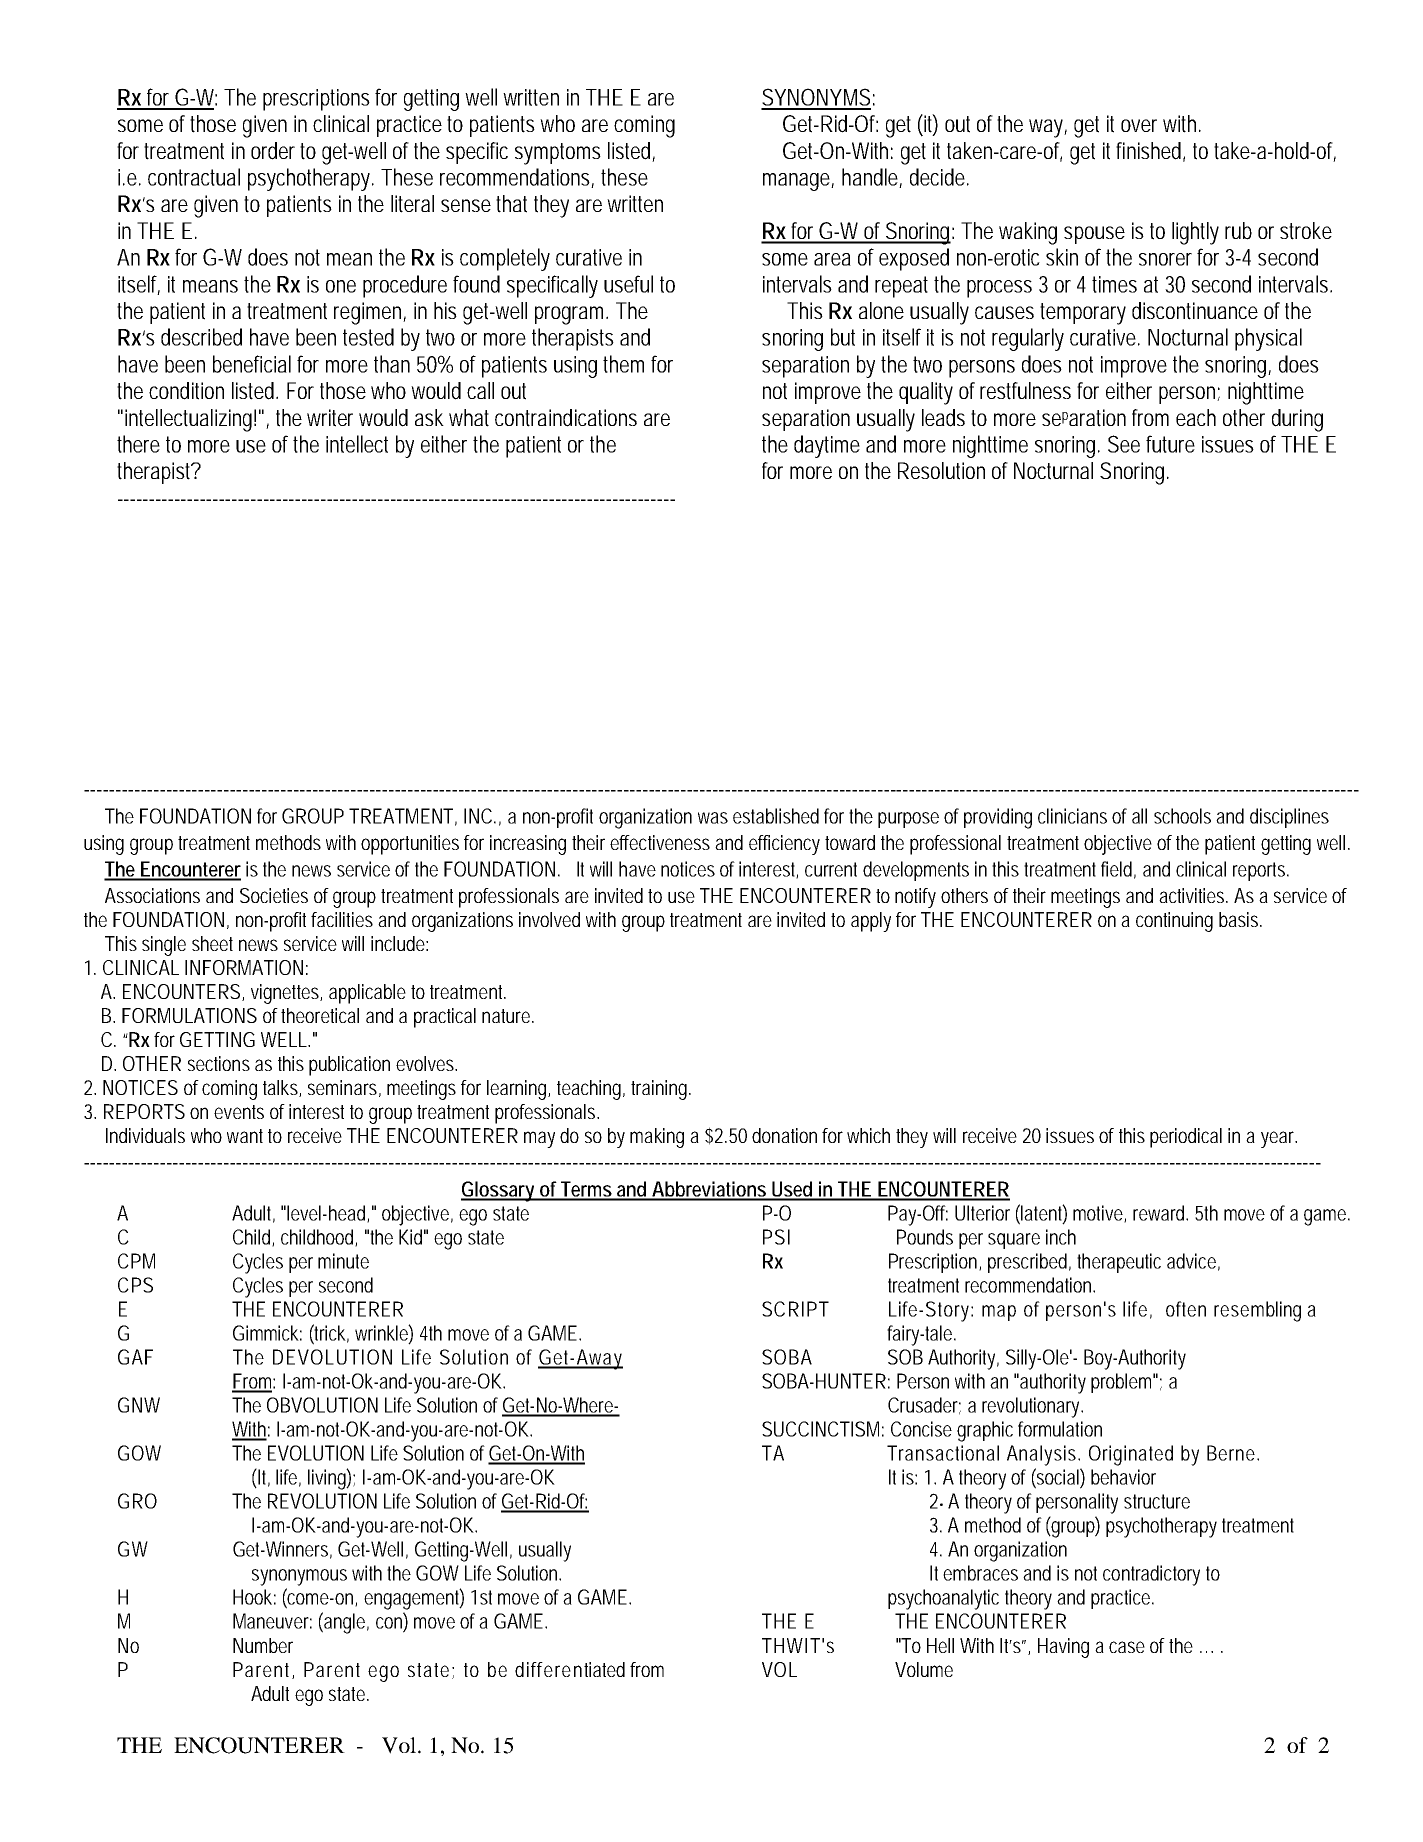 The height and width of the image is (1842, 1423). Describe the element at coordinates (274, 895) in the image. I see `Societies` at that location.
